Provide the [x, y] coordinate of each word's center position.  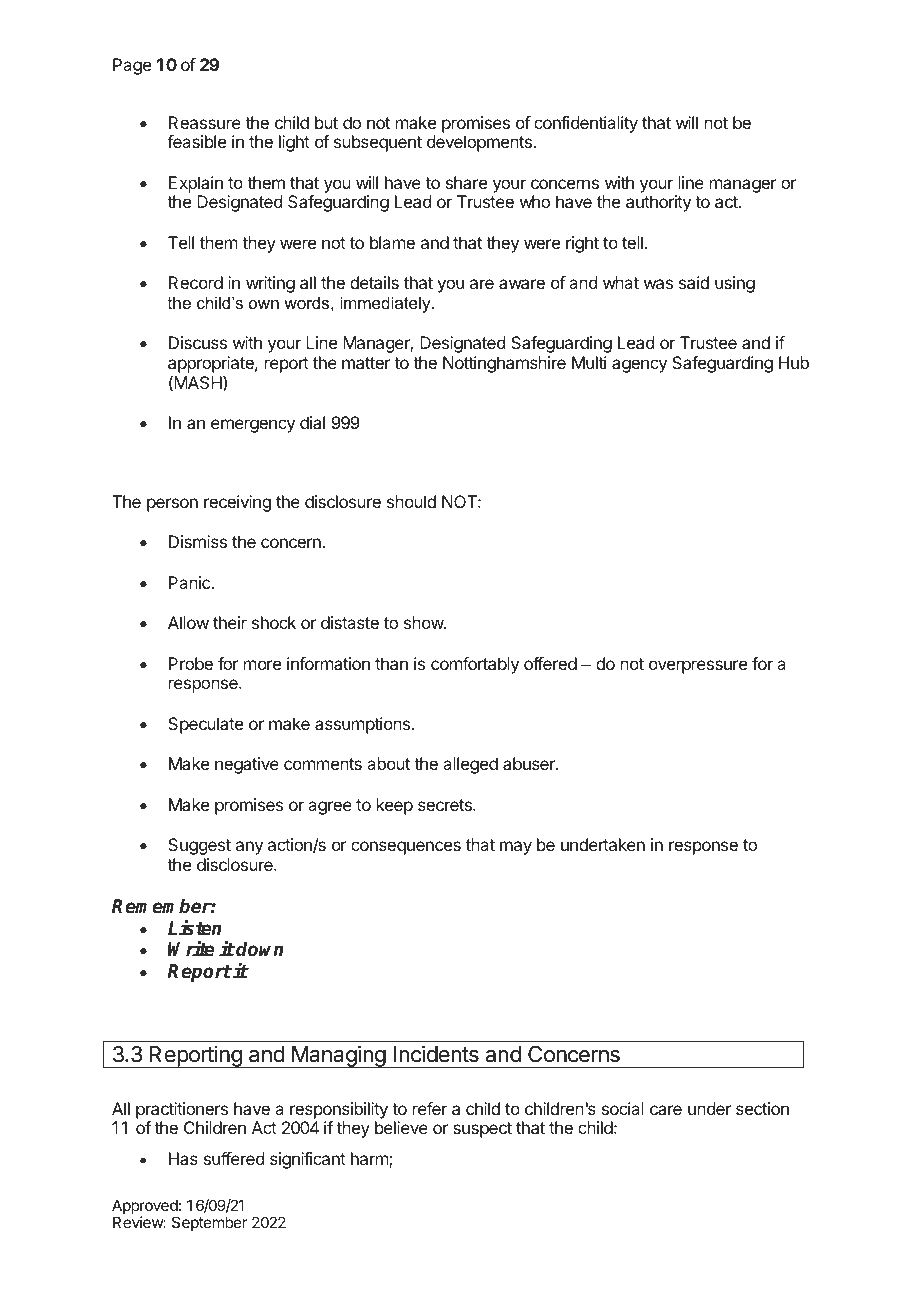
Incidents [436, 1054]
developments [480, 143]
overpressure [698, 667]
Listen [194, 928]
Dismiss [198, 541]
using [735, 284]
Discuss [198, 342]
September [209, 1223]
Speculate [205, 725]
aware [522, 284]
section [762, 1108]
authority [658, 203]
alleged [470, 765]
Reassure [205, 122]
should [411, 501]
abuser [530, 763]
